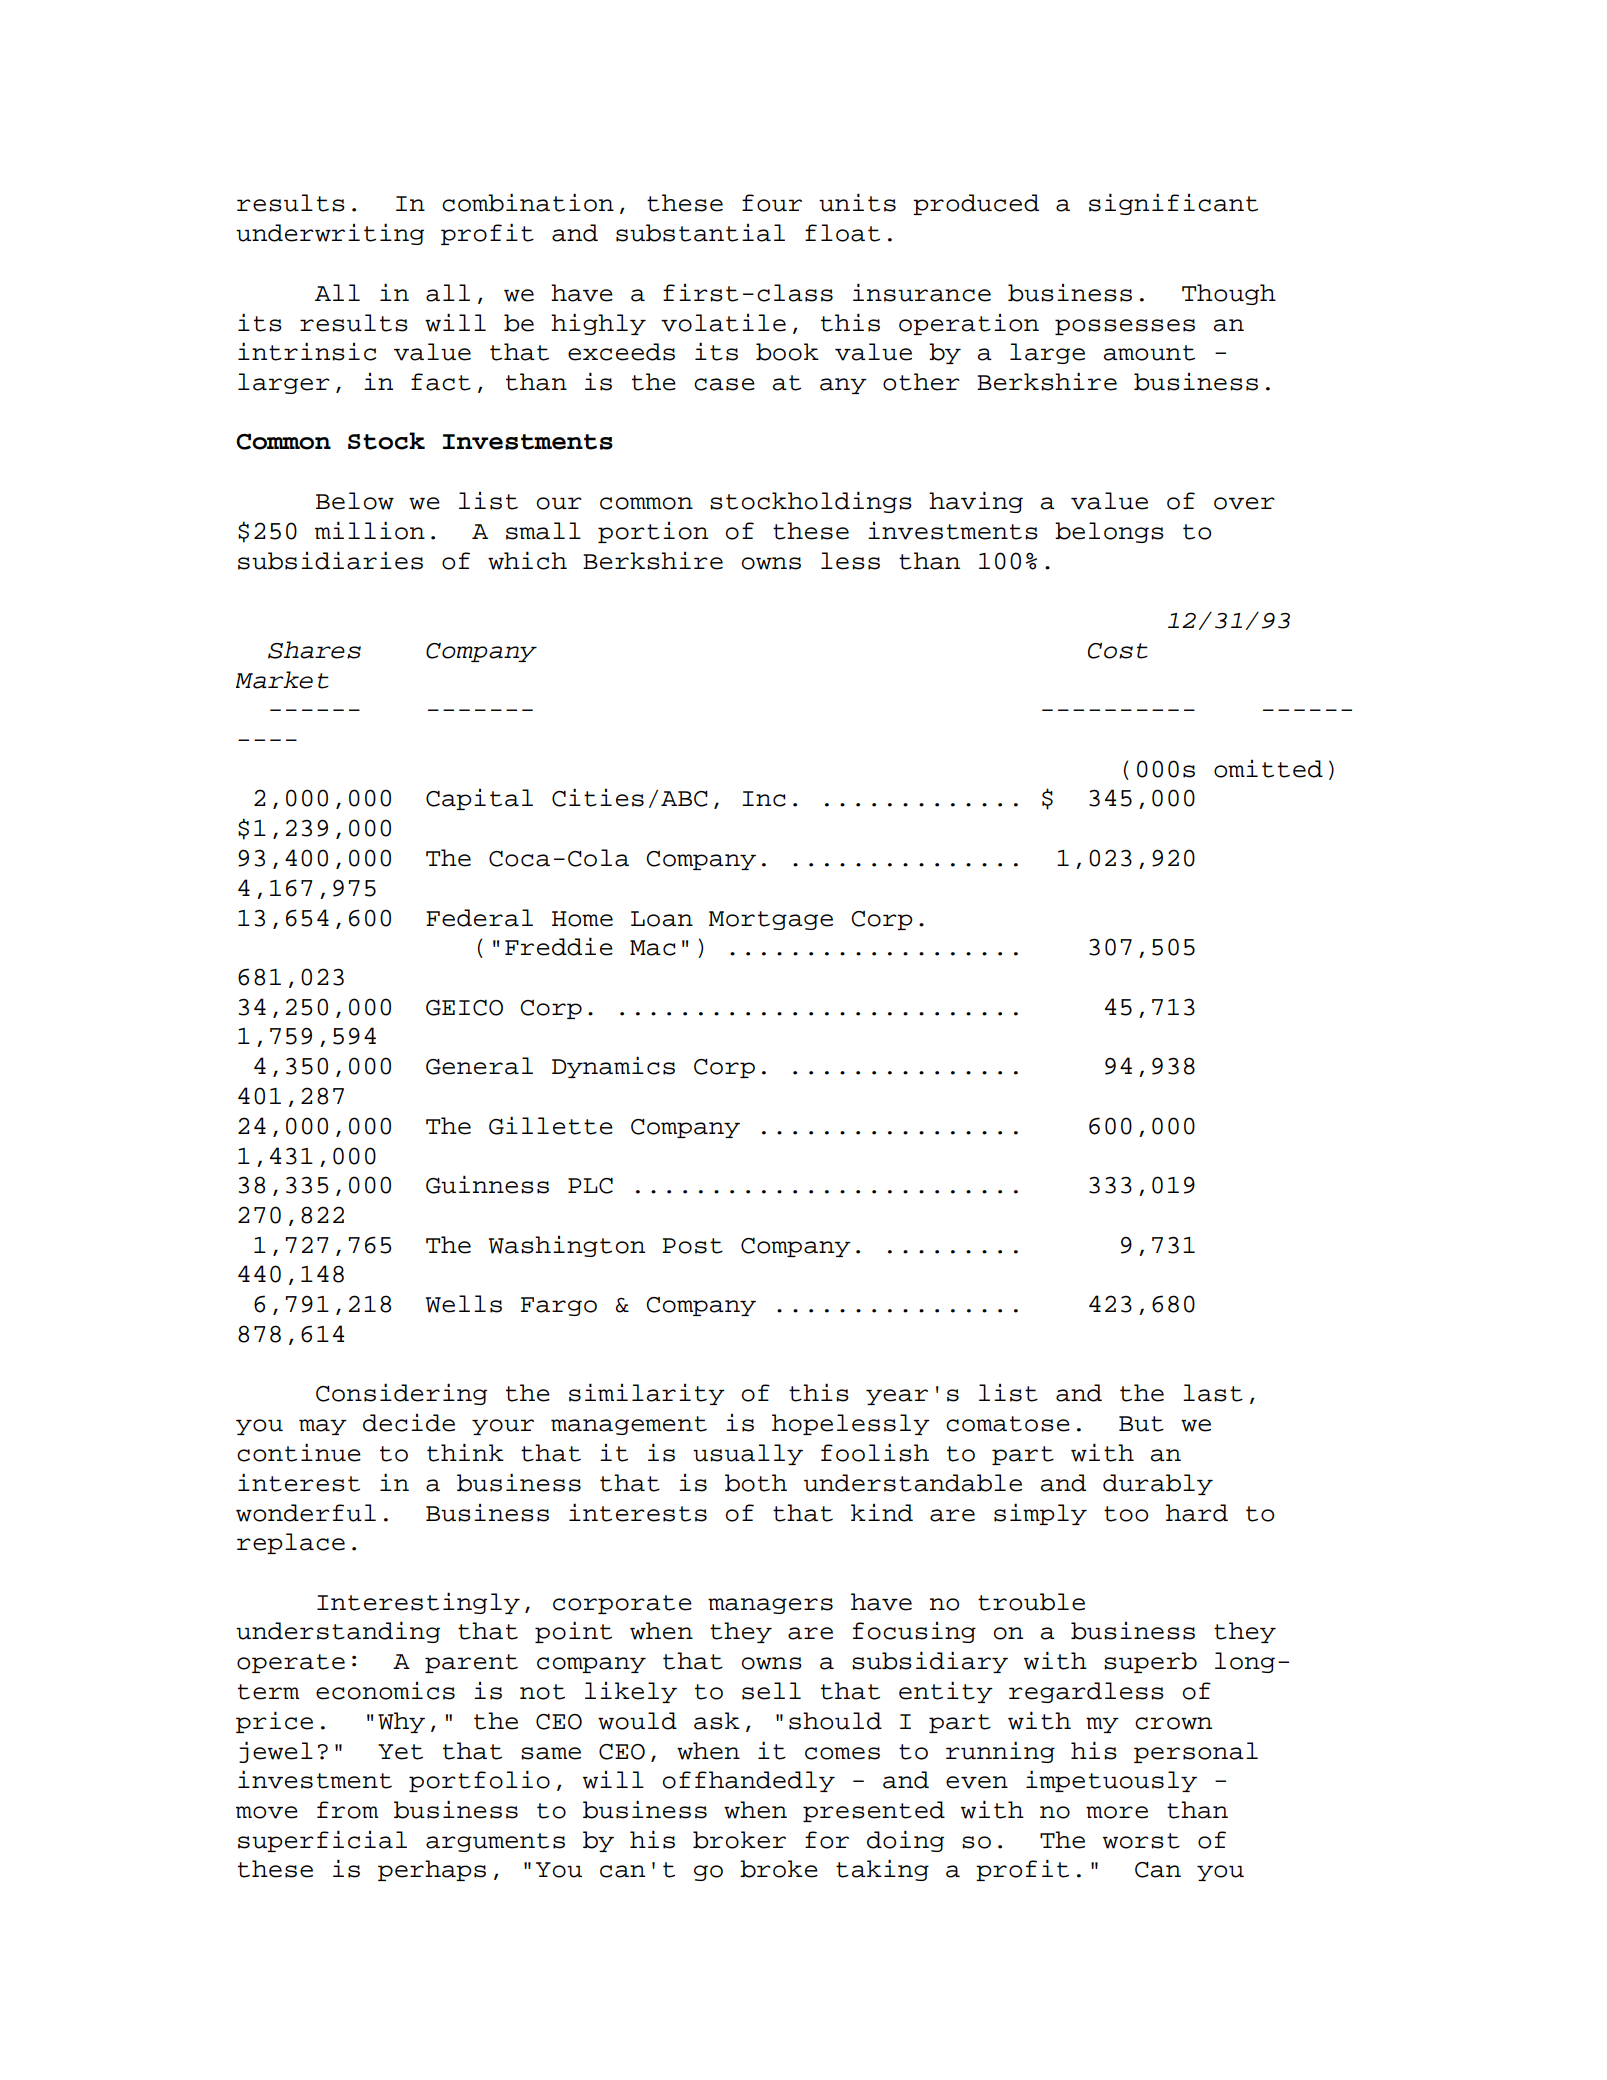 This screenshot has width=1607, height=2080. I want to click on offhandedly, so click(749, 1781).
